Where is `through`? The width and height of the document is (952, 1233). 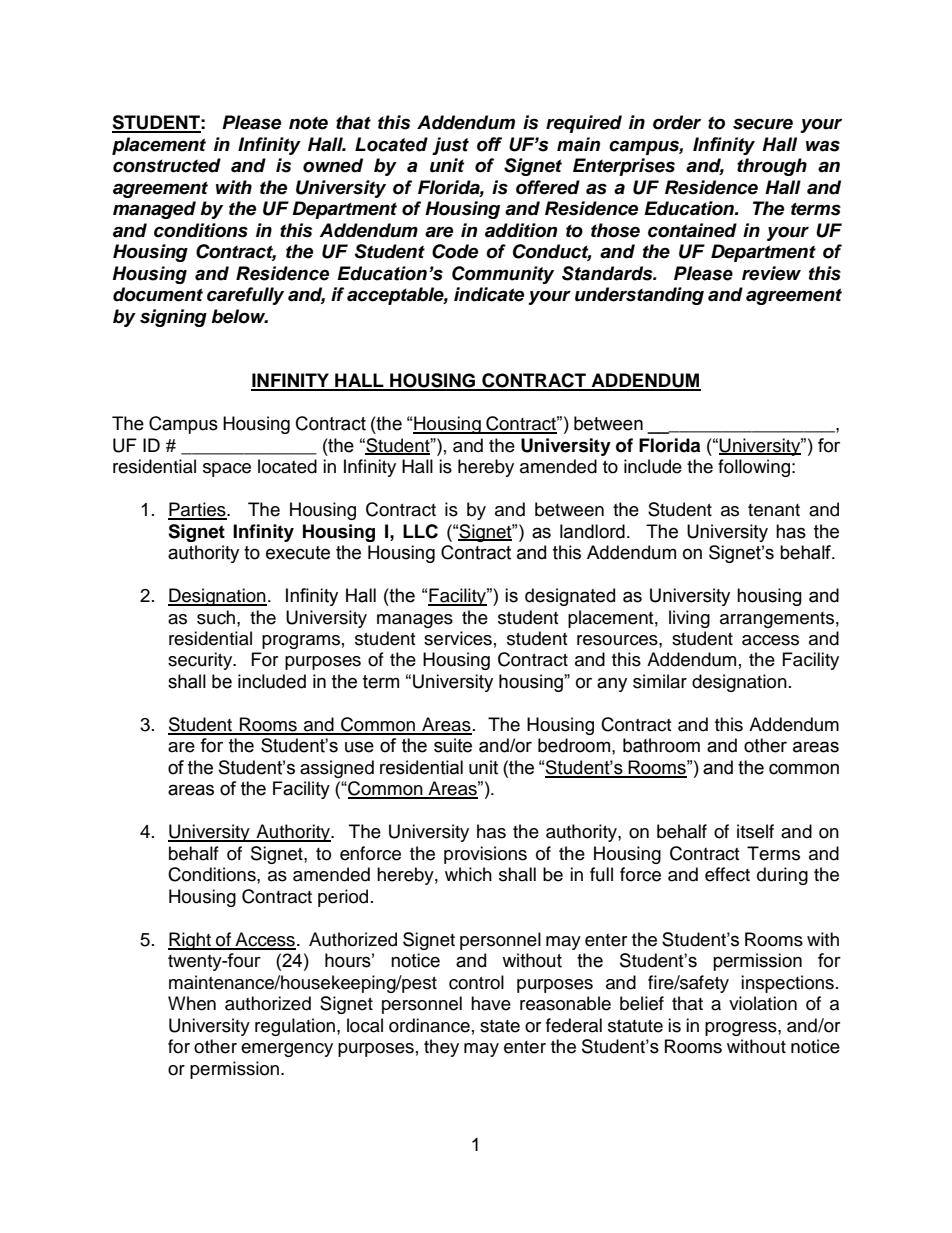 through is located at coordinates (772, 167).
